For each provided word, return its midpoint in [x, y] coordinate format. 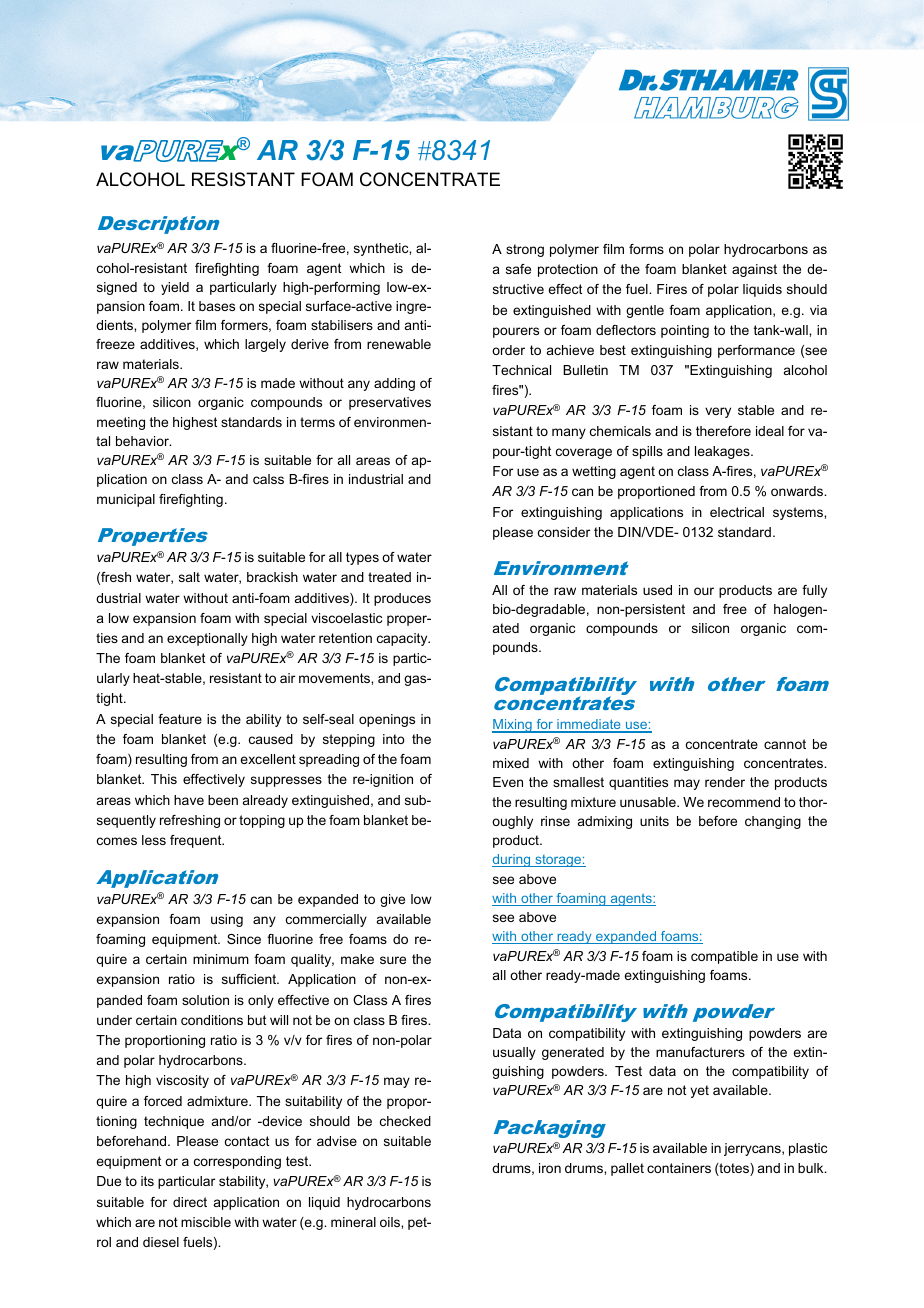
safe [518, 269]
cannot [785, 744]
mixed [511, 763]
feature [180, 719]
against [754, 270]
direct [190, 1202]
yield [175, 288]
